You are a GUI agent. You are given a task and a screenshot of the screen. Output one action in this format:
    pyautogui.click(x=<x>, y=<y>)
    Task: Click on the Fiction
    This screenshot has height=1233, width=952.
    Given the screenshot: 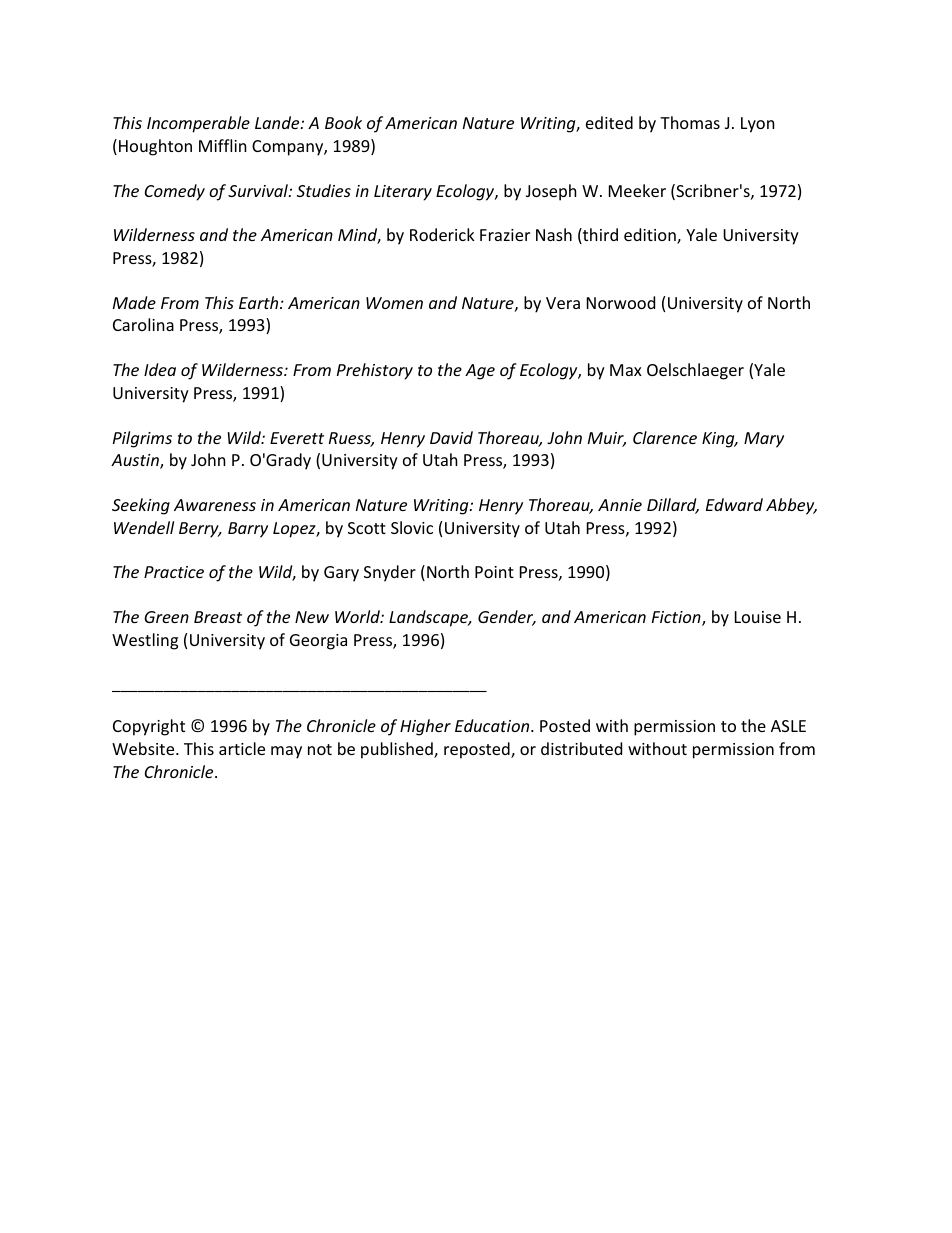 What is the action you would take?
    pyautogui.click(x=677, y=618)
